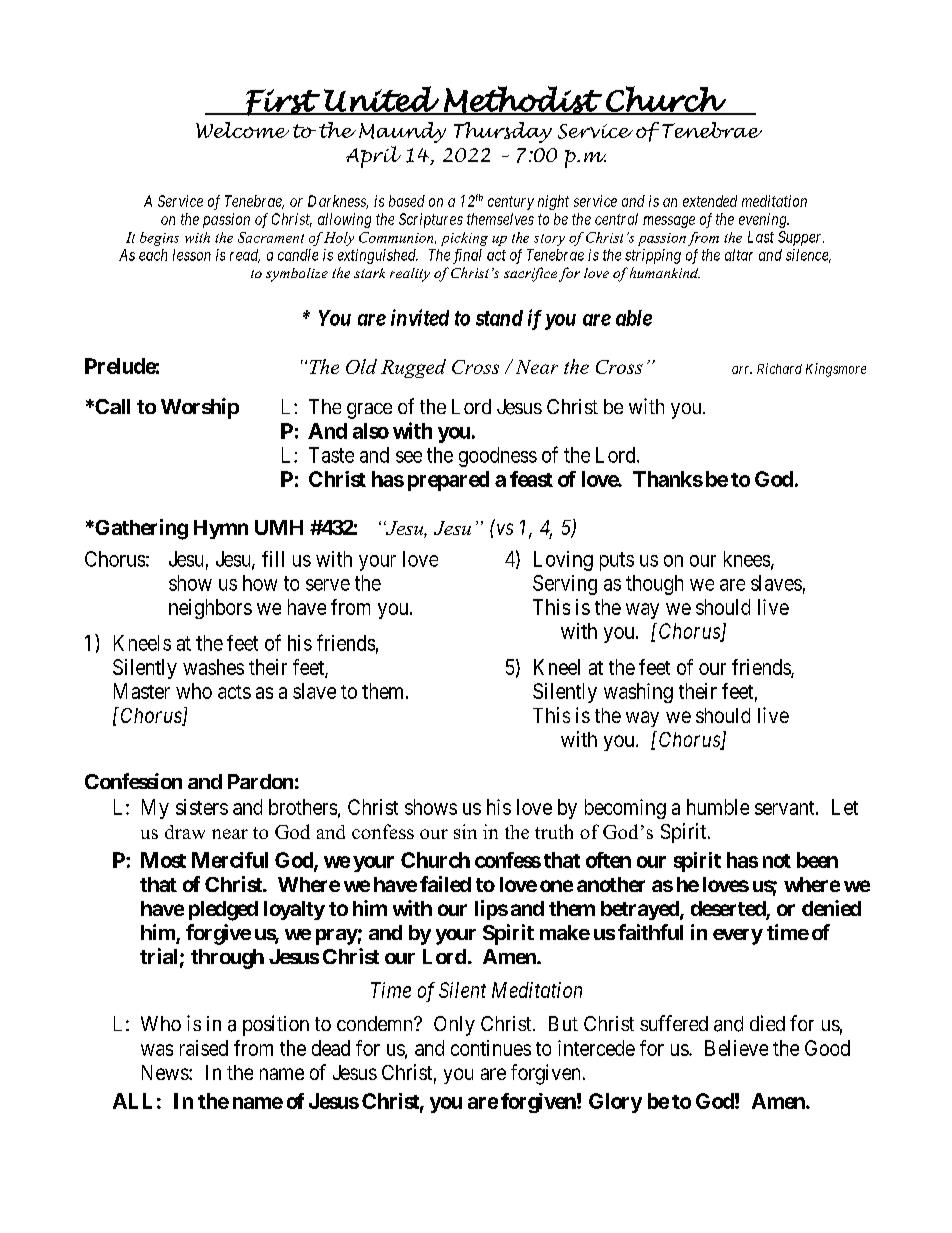 The width and height of the image is (952, 1233). I want to click on sin, so click(465, 831).
